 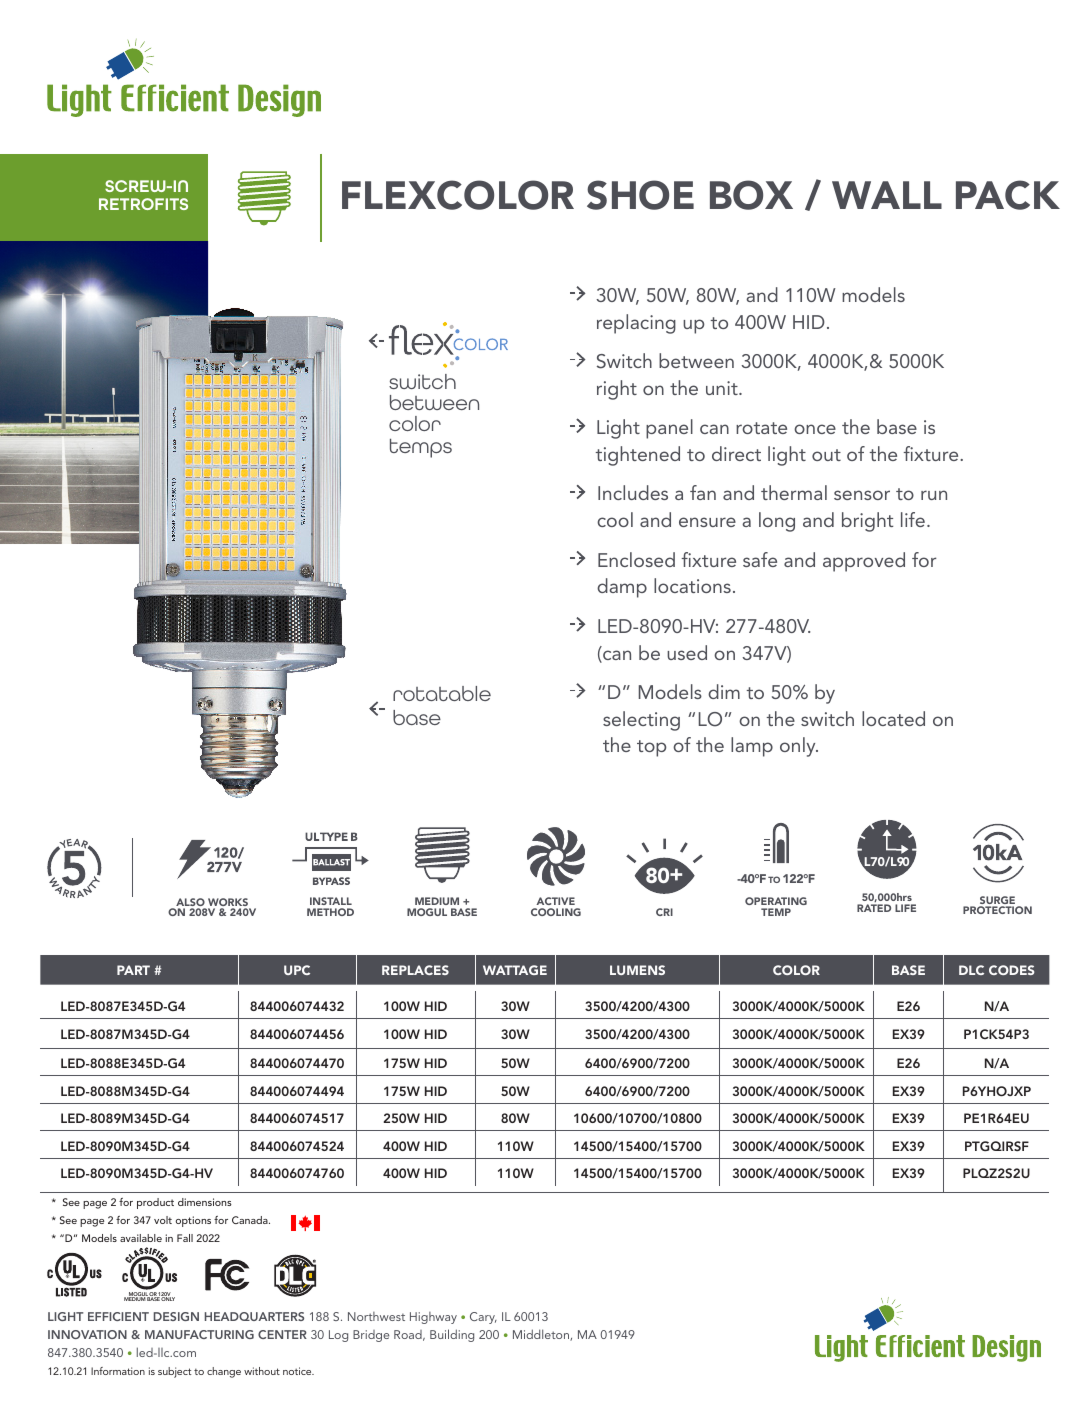 I want to click on METHOD, so click(x=330, y=912).
